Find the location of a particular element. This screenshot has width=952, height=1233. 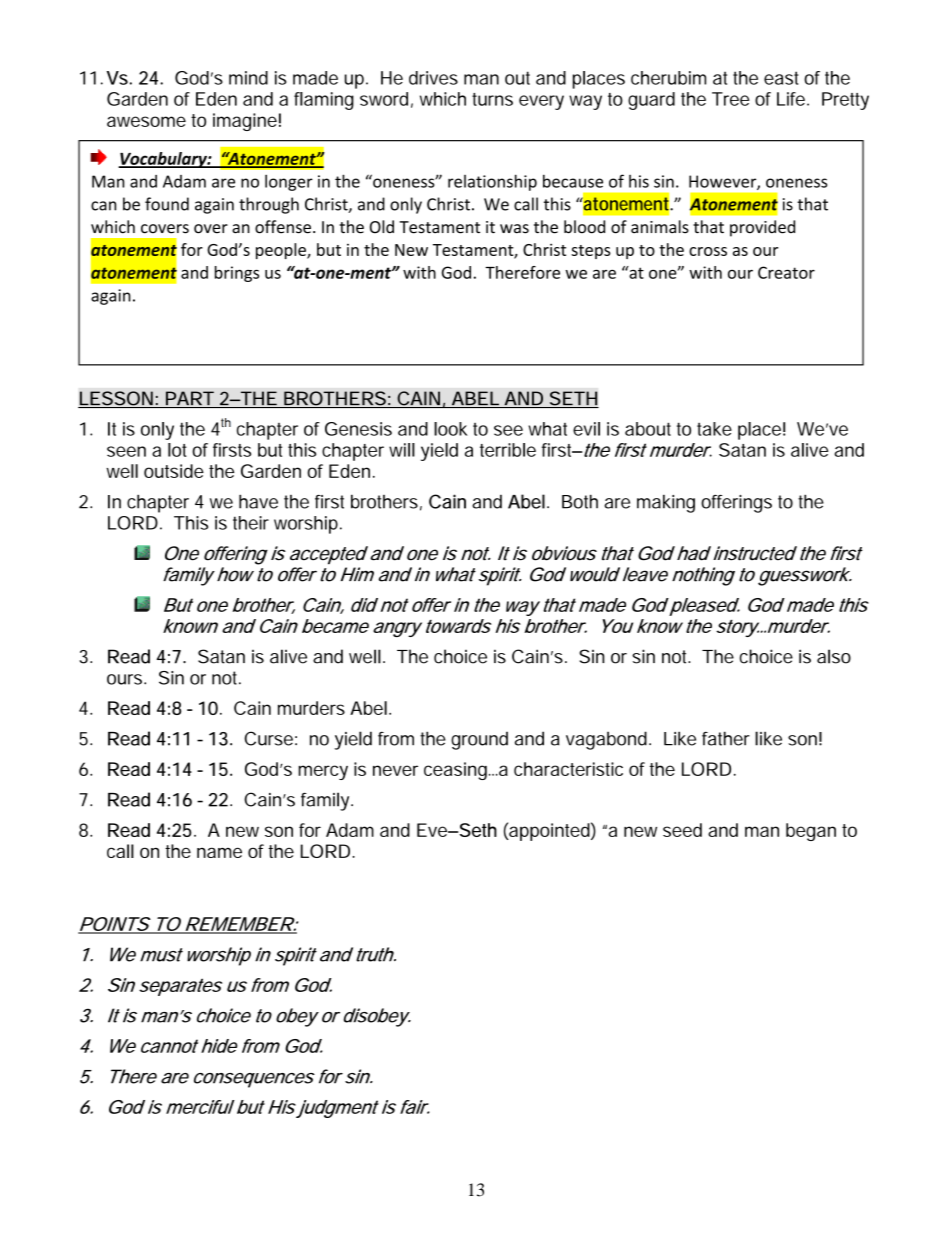

lot is located at coordinates (177, 450).
